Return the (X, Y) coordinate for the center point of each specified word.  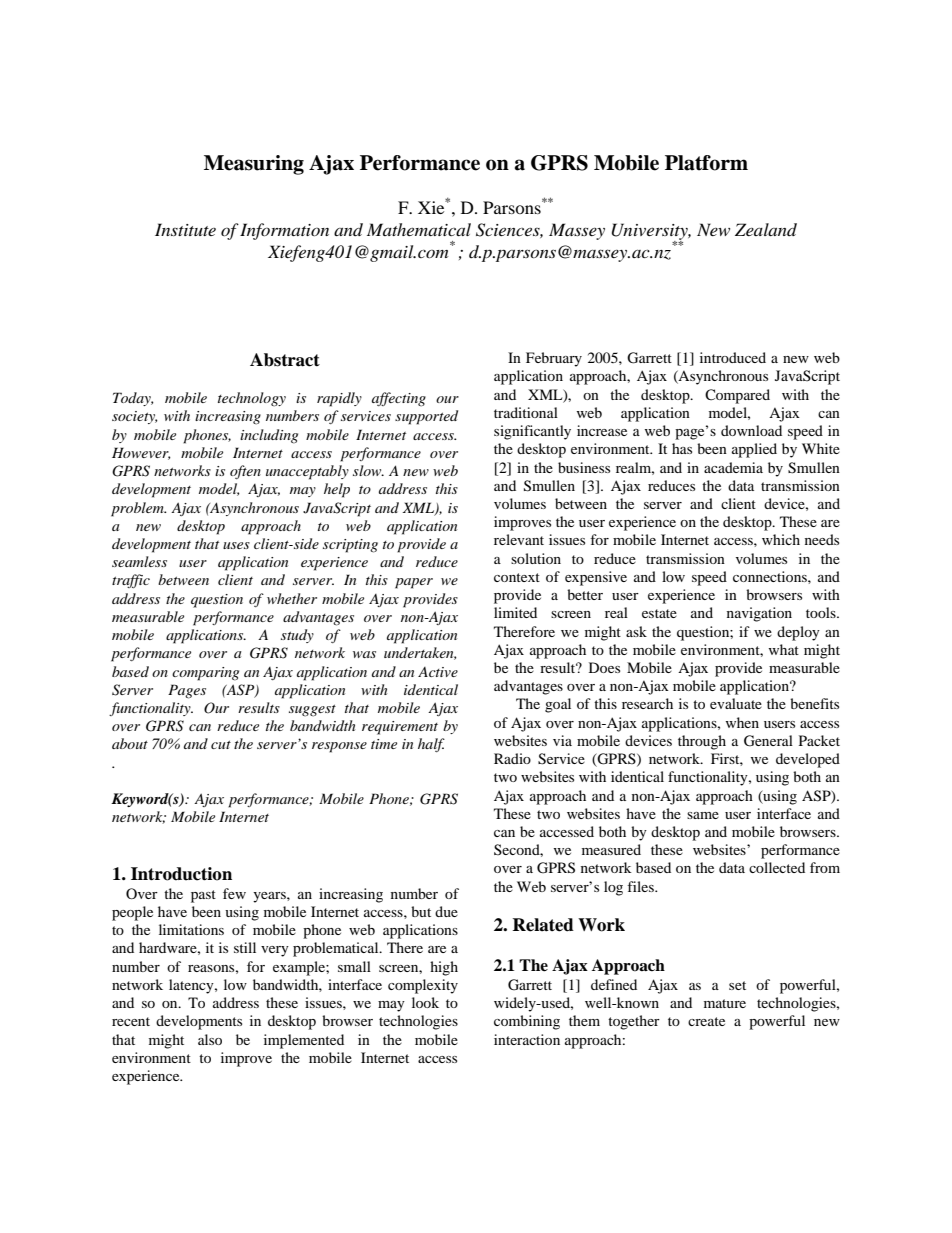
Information (284, 231)
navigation (759, 614)
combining (527, 1022)
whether (292, 598)
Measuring (254, 165)
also (210, 1039)
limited (515, 612)
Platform (706, 163)
